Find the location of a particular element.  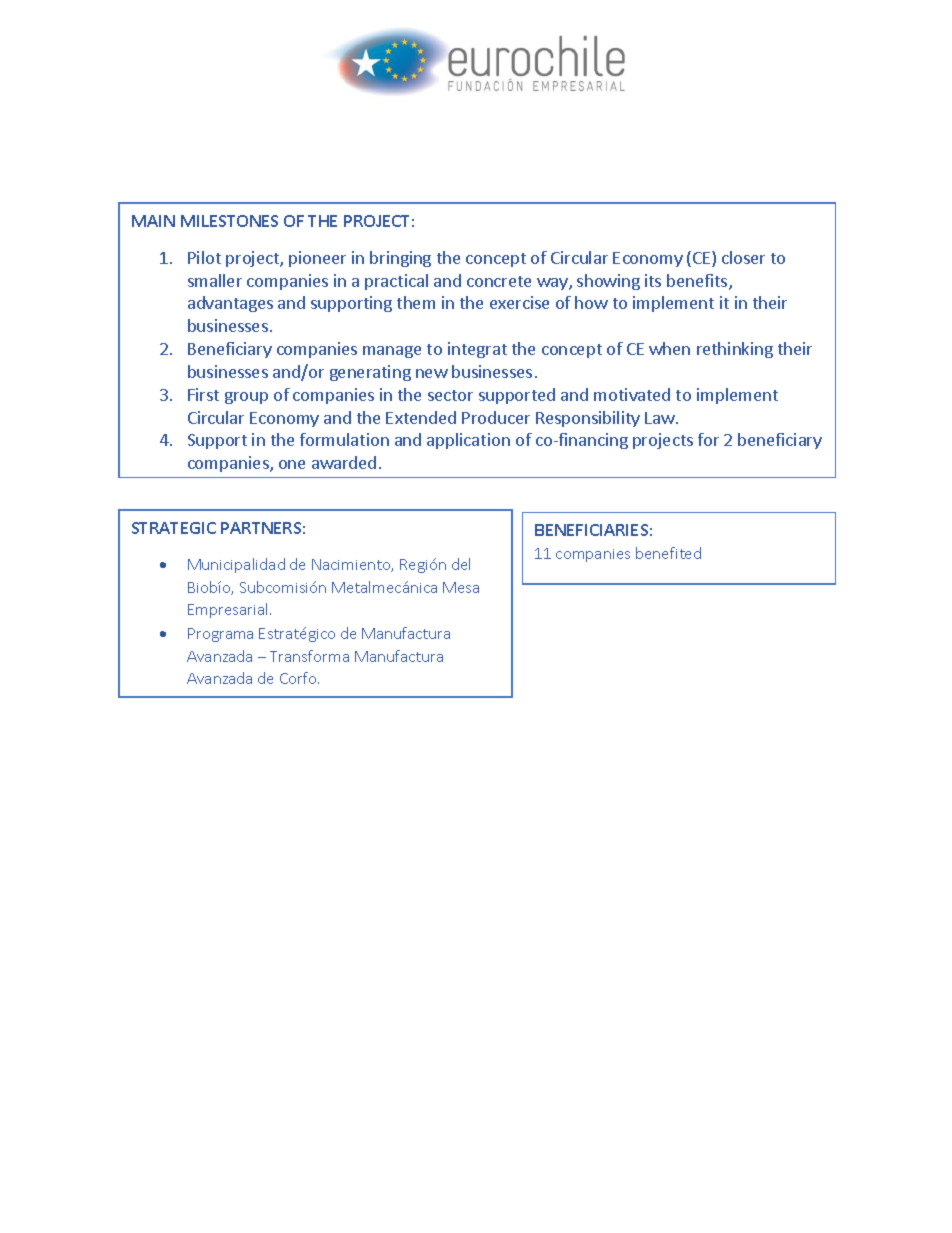

Law is located at coordinates (661, 418).
